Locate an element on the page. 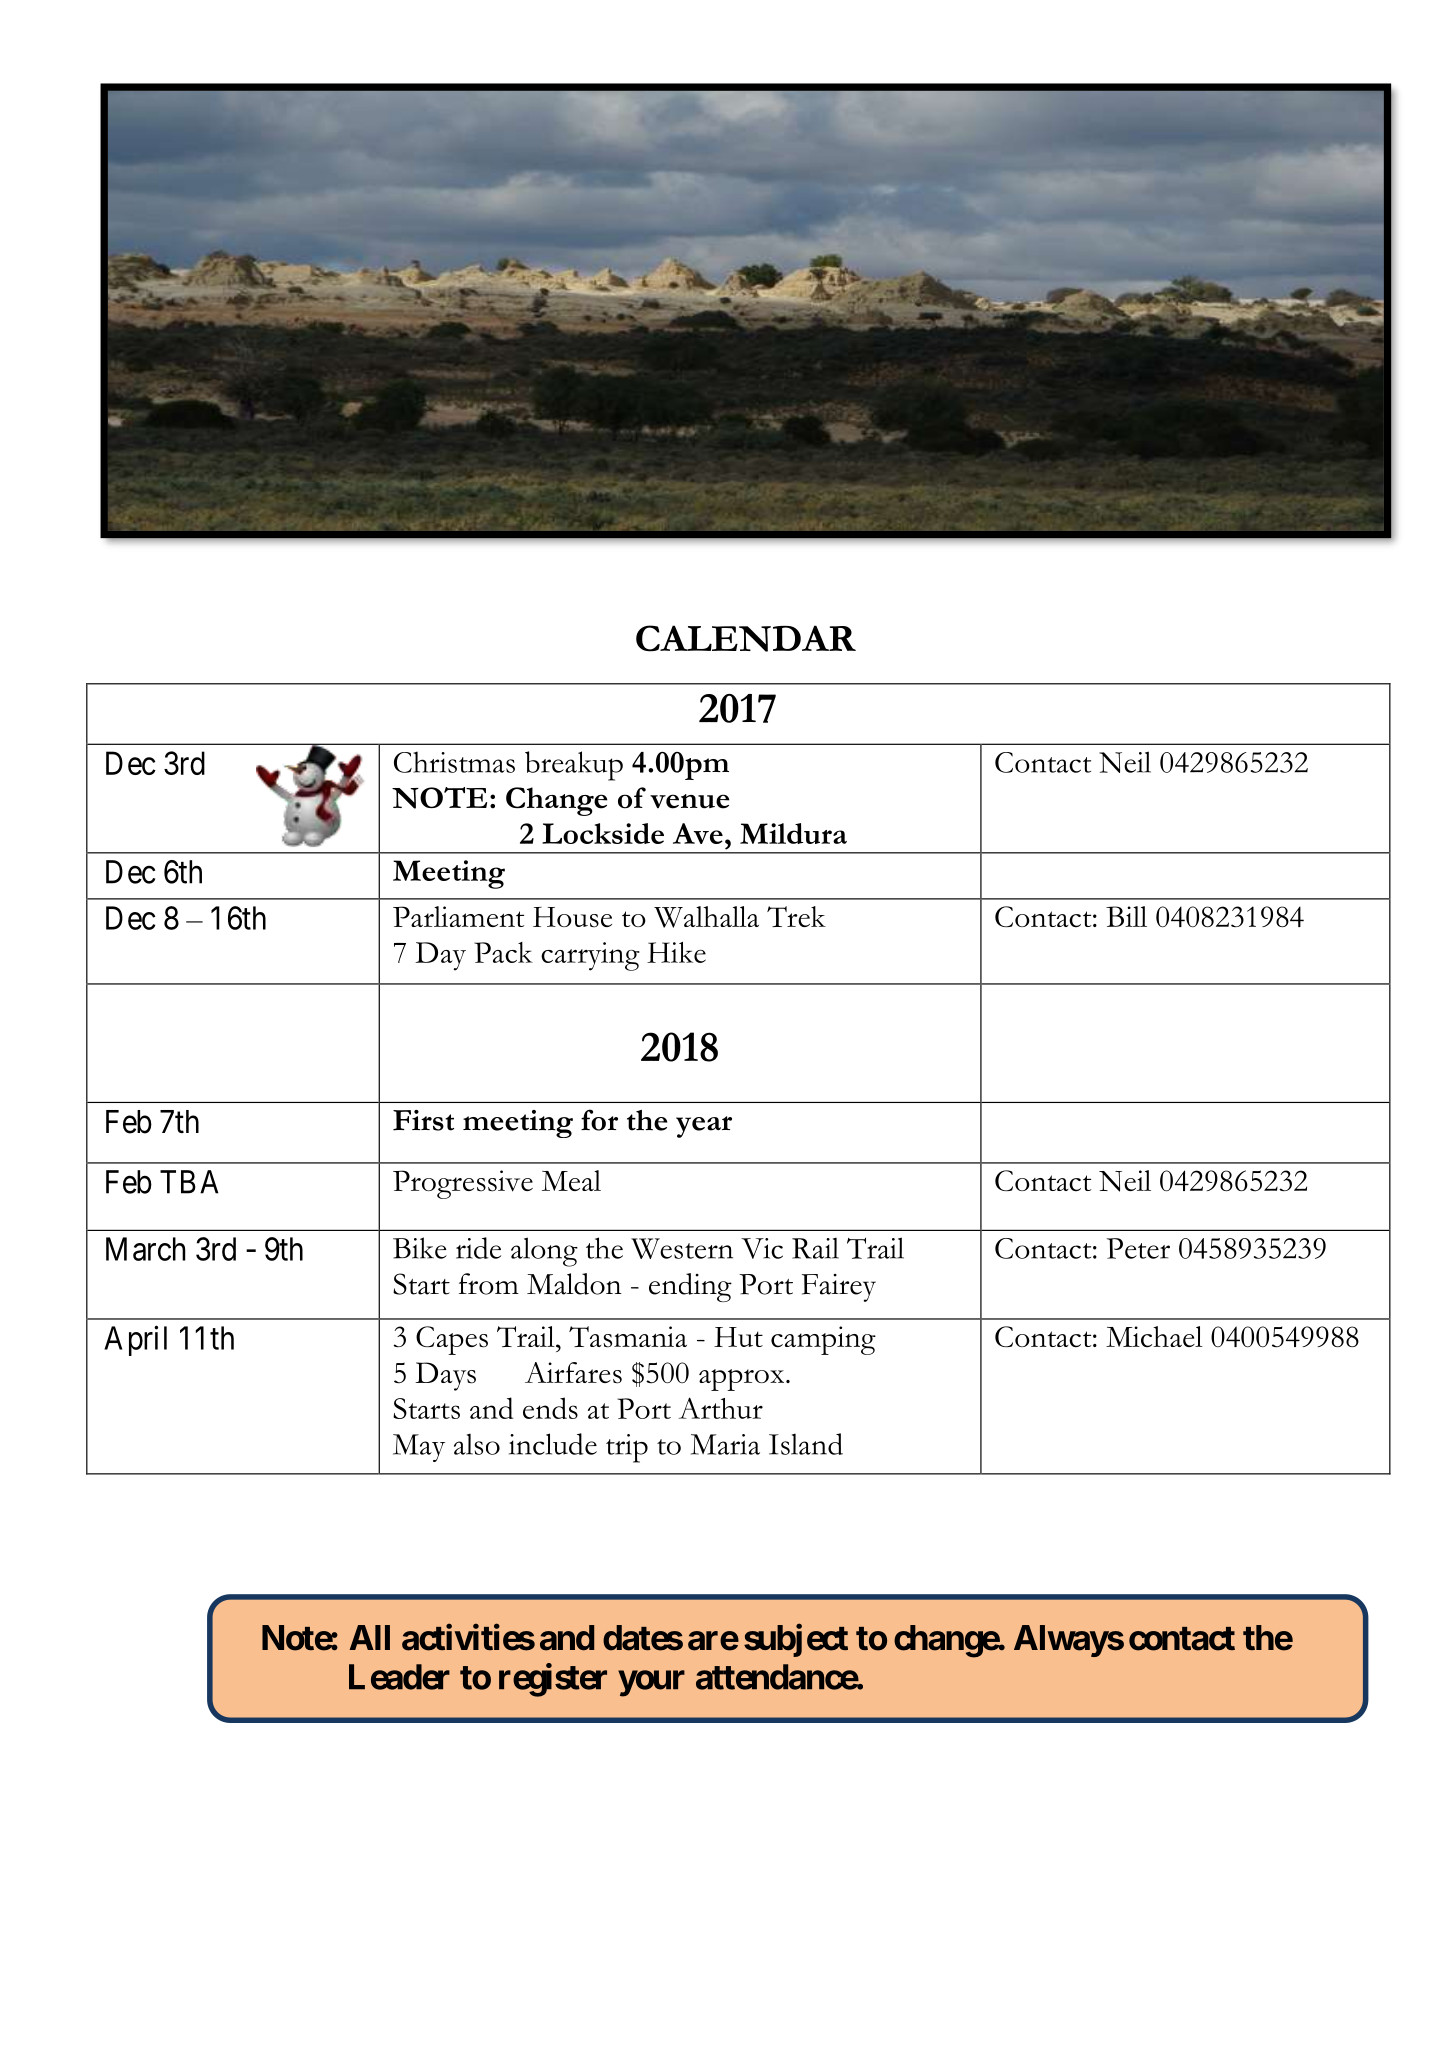  register is located at coordinates (553, 1680).
